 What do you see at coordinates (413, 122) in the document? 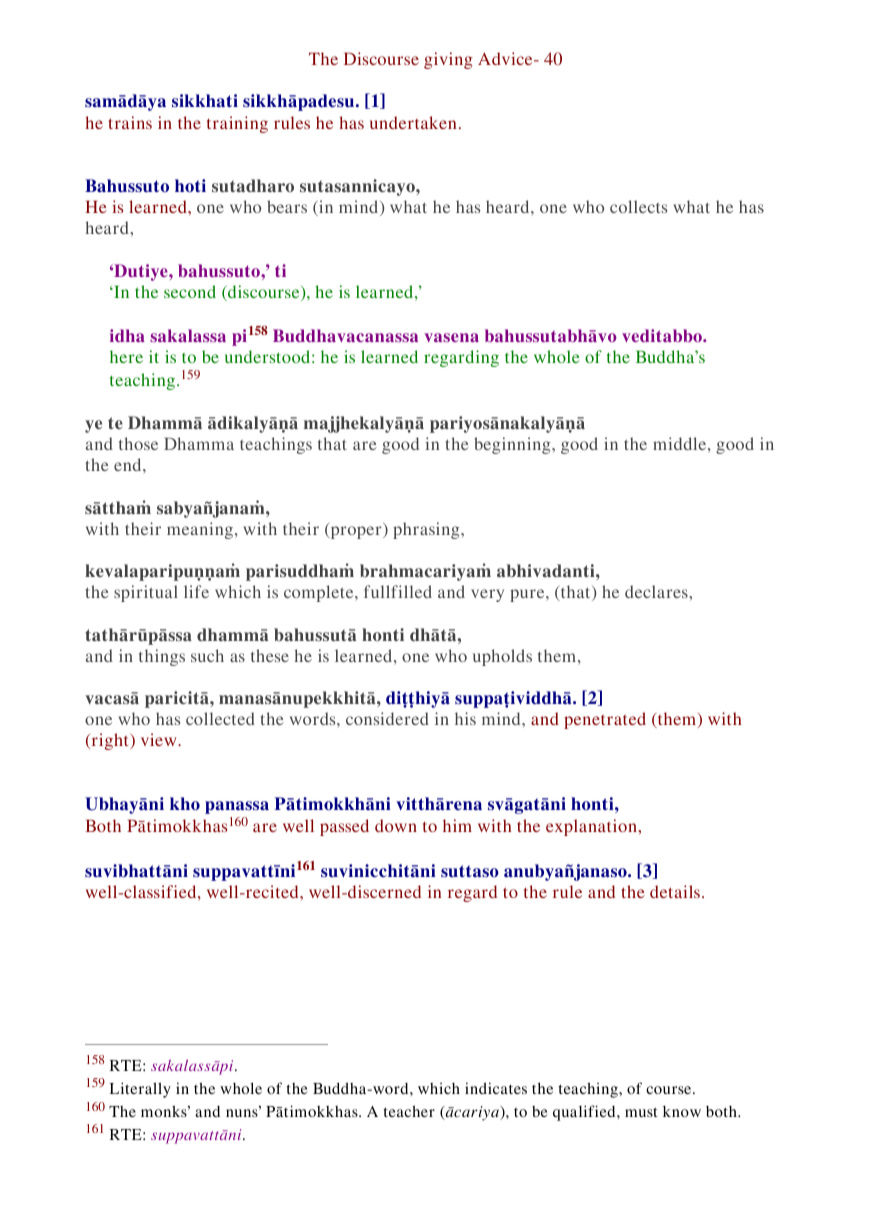
I see `undertaken` at bounding box center [413, 122].
